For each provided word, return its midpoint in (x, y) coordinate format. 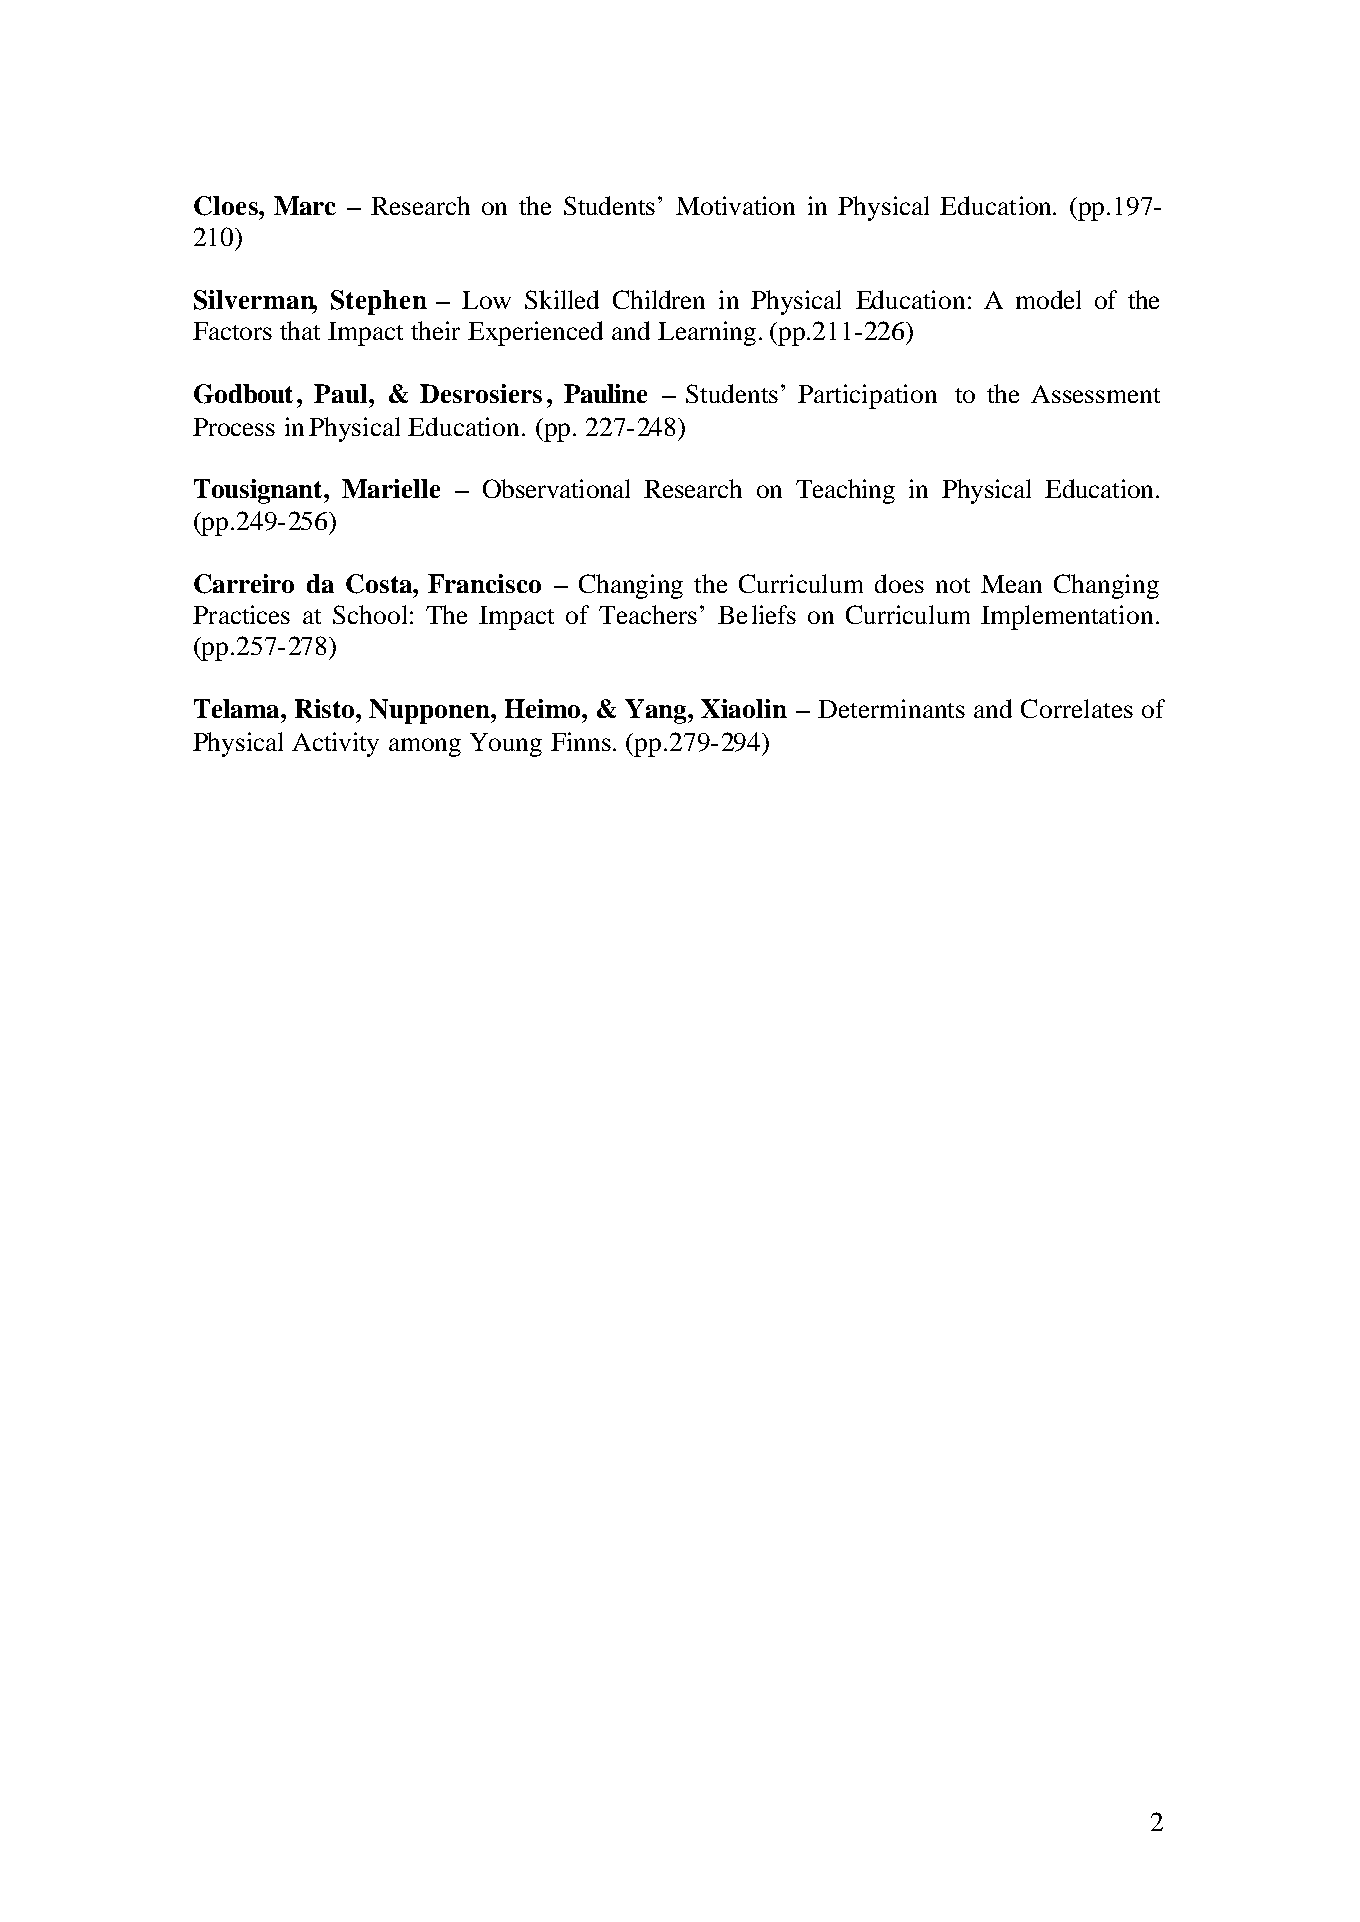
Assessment (1095, 394)
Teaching (845, 491)
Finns (581, 741)
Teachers (648, 614)
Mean (1011, 584)
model (1048, 299)
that (300, 330)
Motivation (735, 205)
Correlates (1077, 708)
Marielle (391, 488)
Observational (556, 488)
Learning (707, 333)
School (370, 614)
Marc (305, 205)
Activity (335, 744)
